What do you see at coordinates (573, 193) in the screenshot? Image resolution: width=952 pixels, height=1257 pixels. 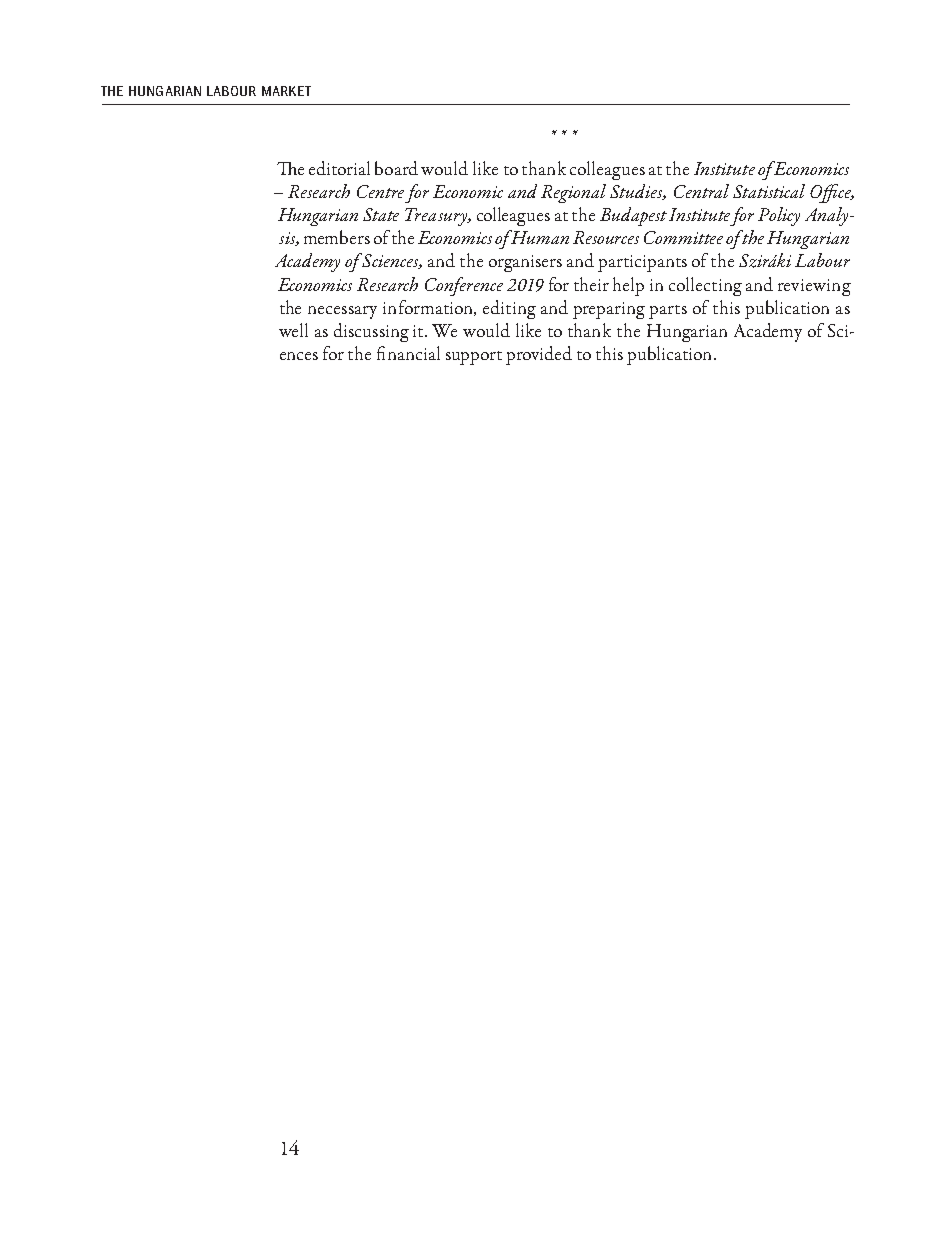 I see `Regional` at bounding box center [573, 193].
